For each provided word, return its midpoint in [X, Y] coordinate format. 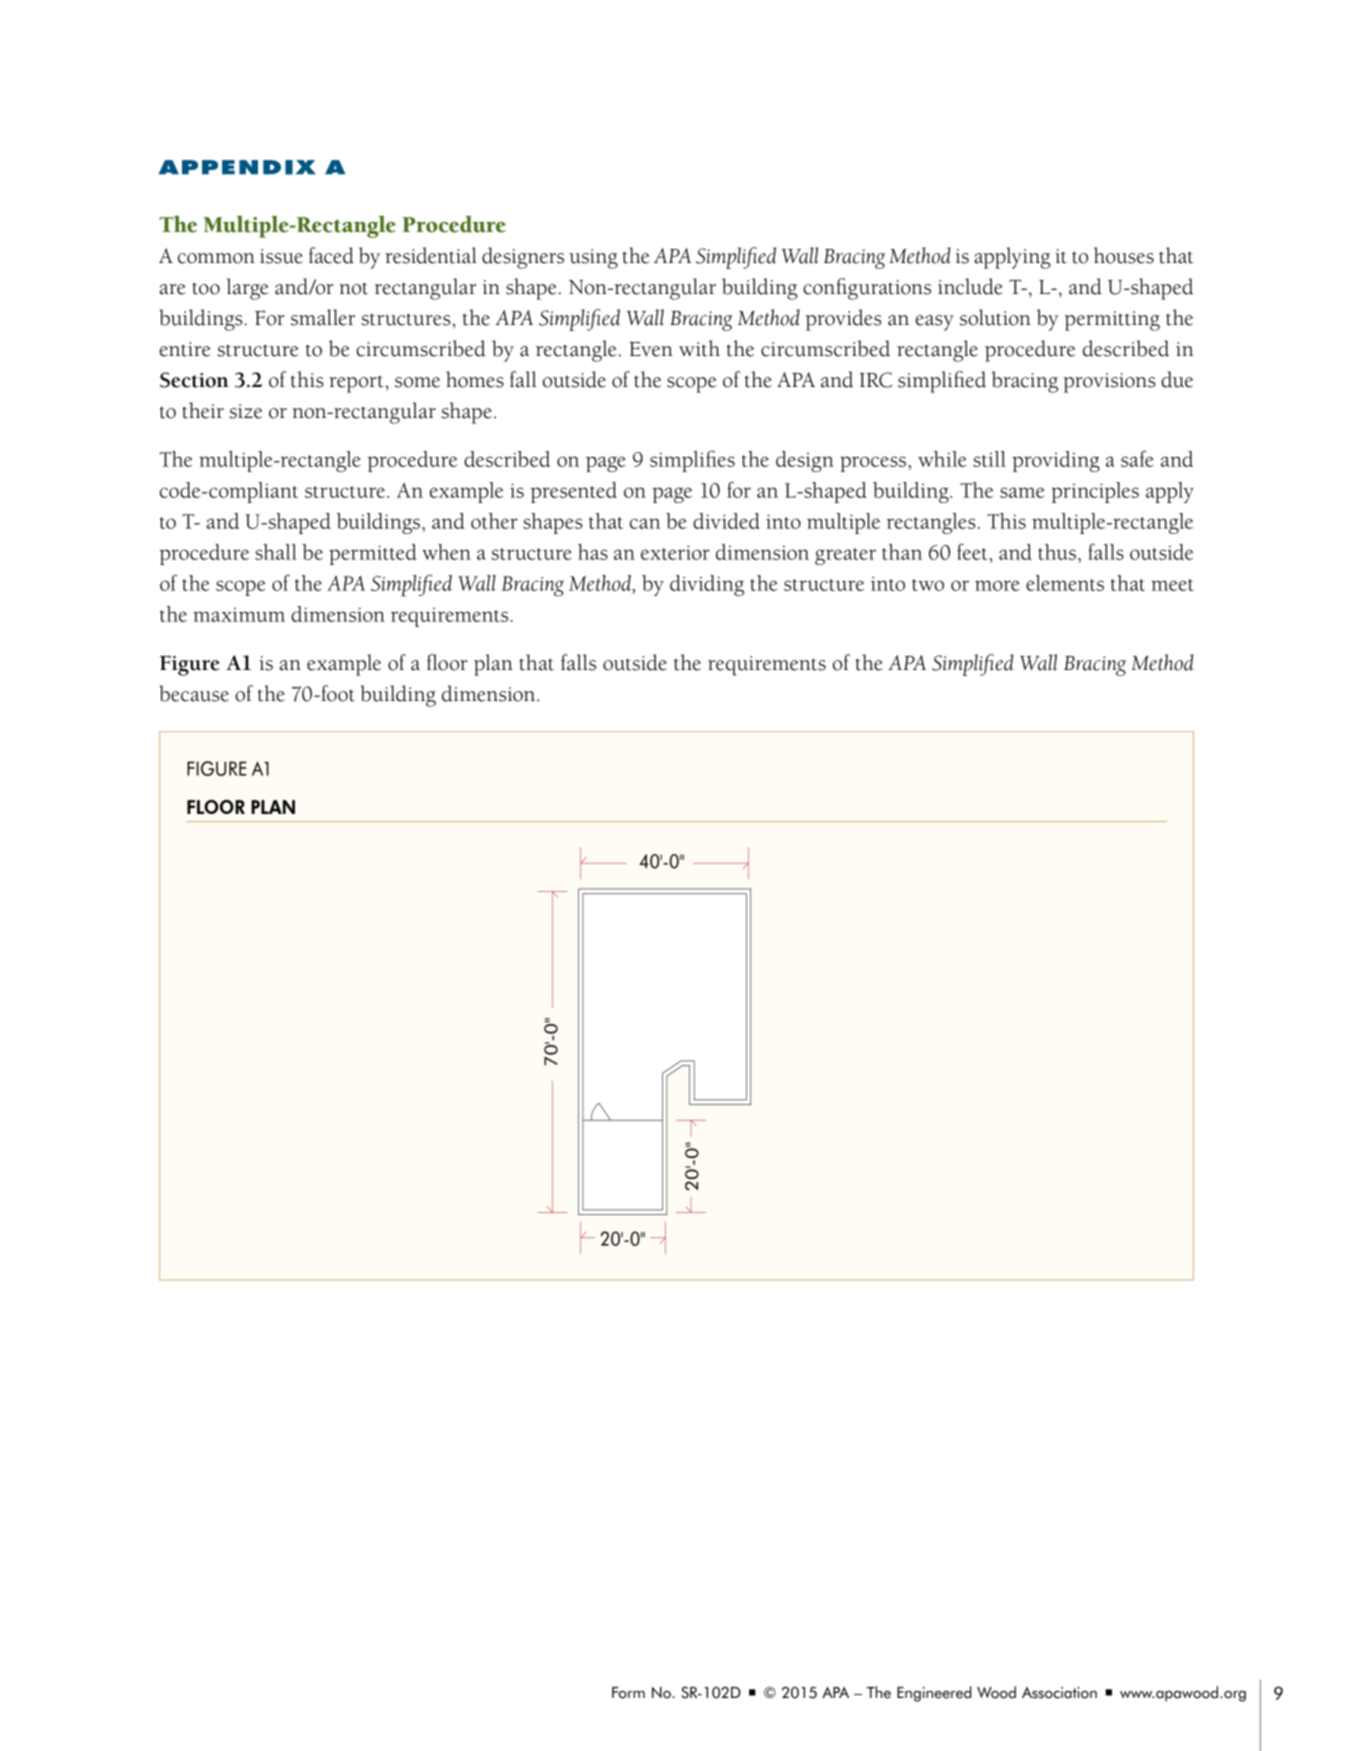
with [699, 348]
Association [1059, 1693]
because [194, 693]
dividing [707, 585]
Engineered [934, 1694]
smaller [323, 317]
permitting [1112, 321]
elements [1065, 583]
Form [628, 1693]
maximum [239, 615]
